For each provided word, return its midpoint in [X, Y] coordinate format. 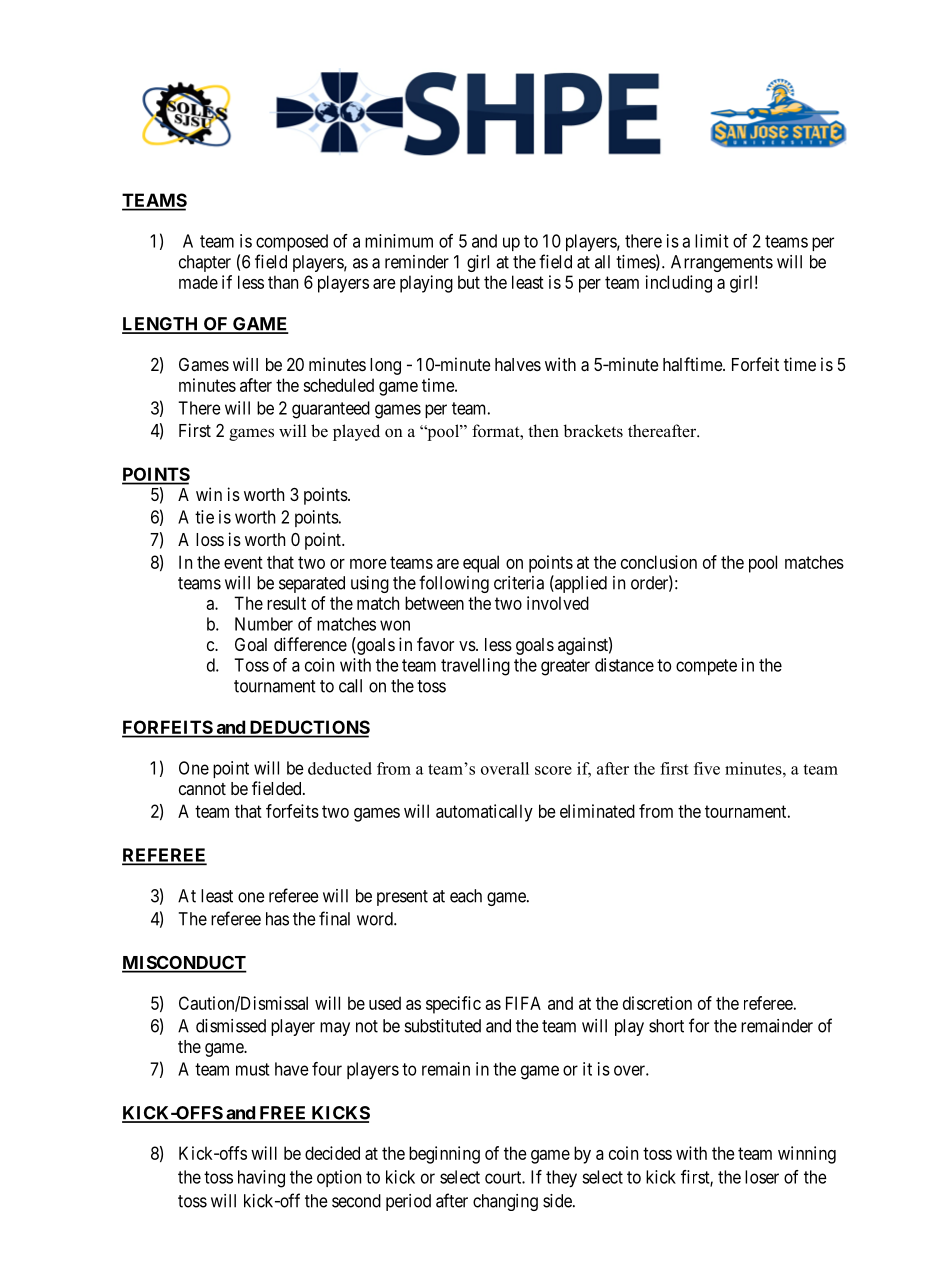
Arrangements [722, 263]
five [707, 768]
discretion [657, 1003]
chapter [205, 263]
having [261, 1179]
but [469, 282]
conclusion [659, 562]
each [466, 896]
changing [505, 1202]
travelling [475, 667]
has [277, 919]
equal [481, 564]
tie [204, 517]
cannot [202, 789]
